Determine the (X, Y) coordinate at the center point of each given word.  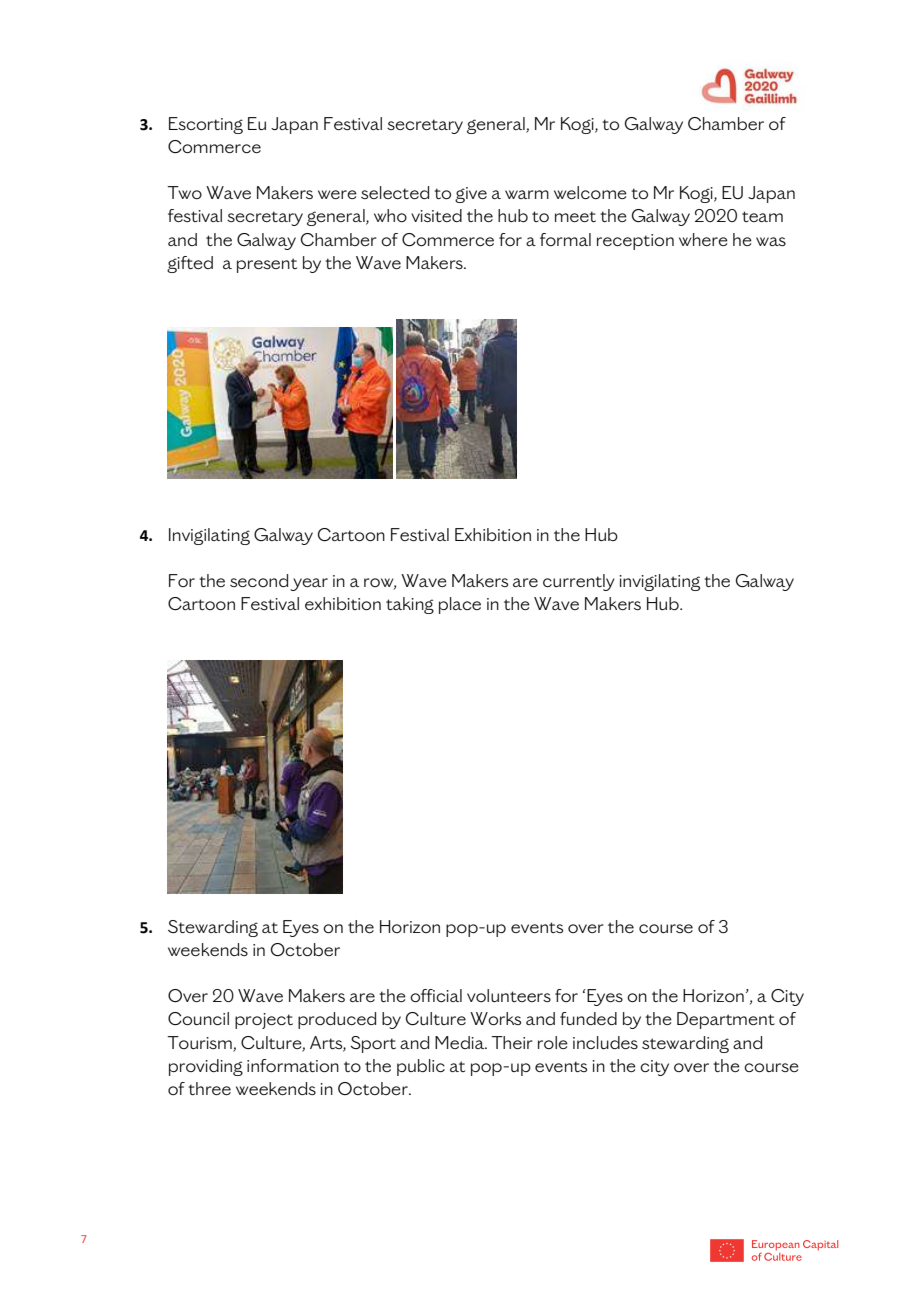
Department (726, 1020)
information (293, 1065)
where (703, 239)
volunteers (509, 995)
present (267, 265)
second (259, 580)
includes (605, 1042)
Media (461, 1042)
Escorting (206, 125)
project (264, 1021)
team (762, 216)
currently (579, 582)
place (460, 605)
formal (565, 239)
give (471, 195)
